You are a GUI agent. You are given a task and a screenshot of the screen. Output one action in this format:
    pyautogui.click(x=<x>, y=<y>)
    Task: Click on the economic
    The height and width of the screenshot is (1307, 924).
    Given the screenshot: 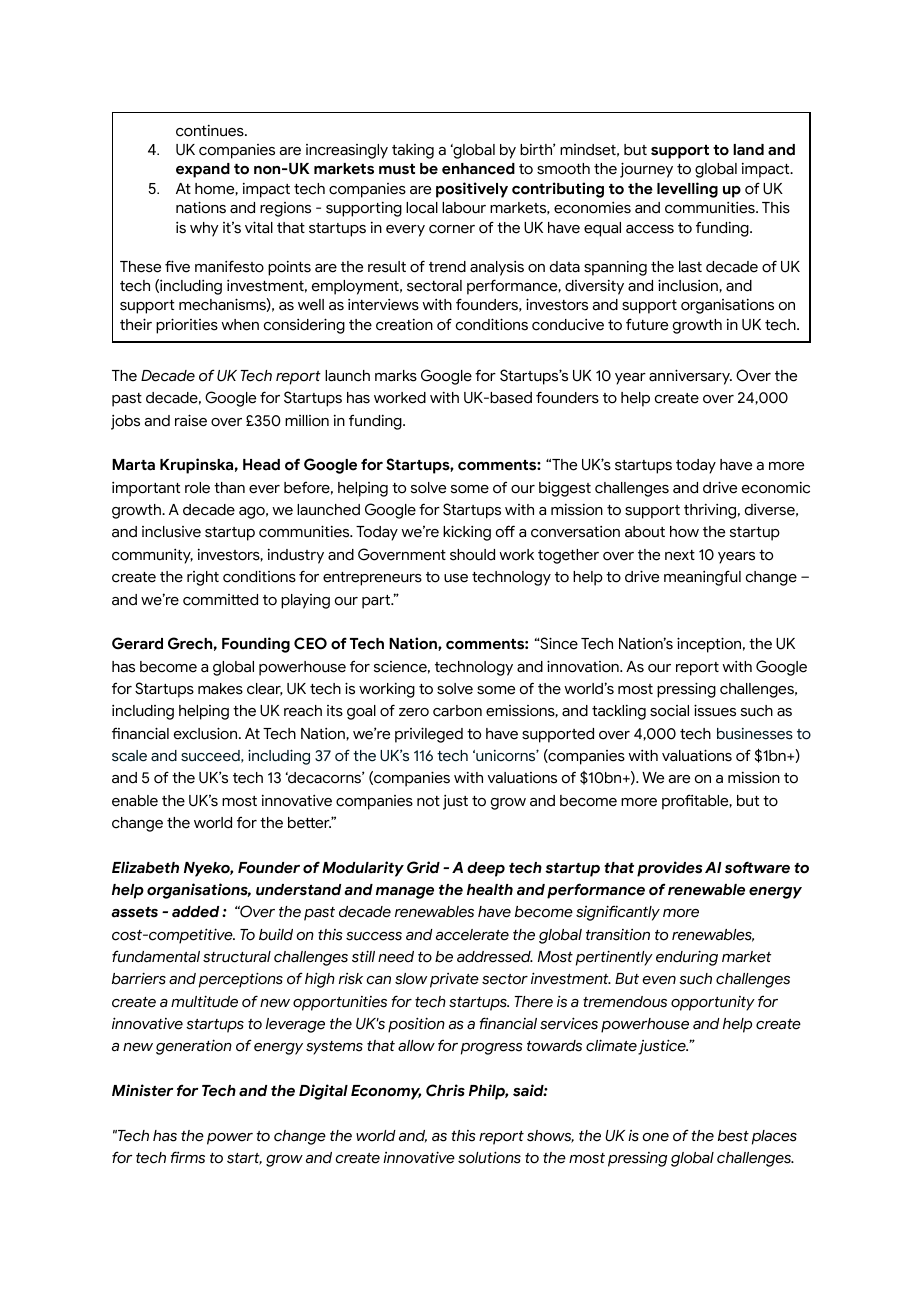 What is the action you would take?
    pyautogui.click(x=776, y=488)
